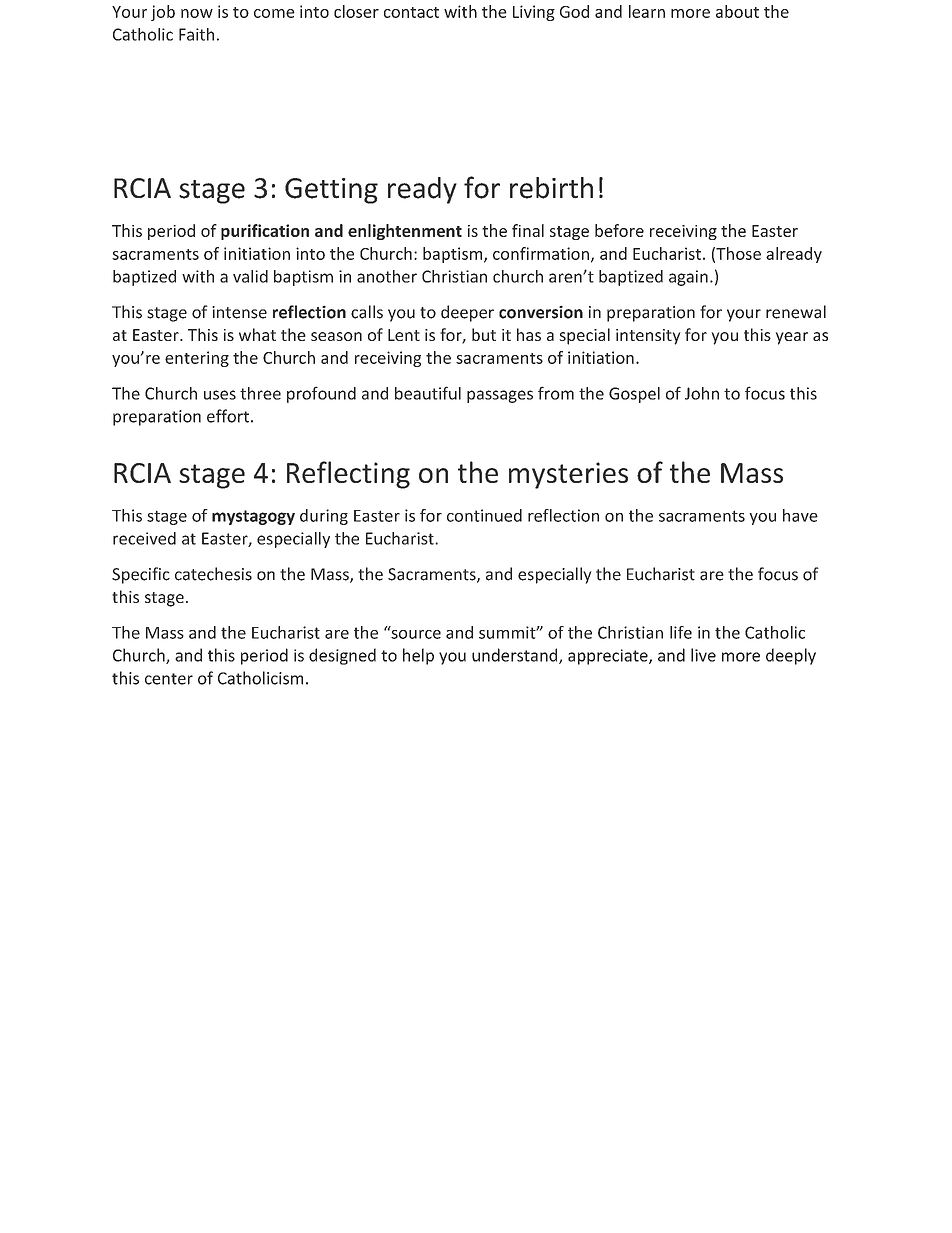 The width and height of the image is (952, 1233). What do you see at coordinates (619, 230) in the image?
I see `before` at bounding box center [619, 230].
